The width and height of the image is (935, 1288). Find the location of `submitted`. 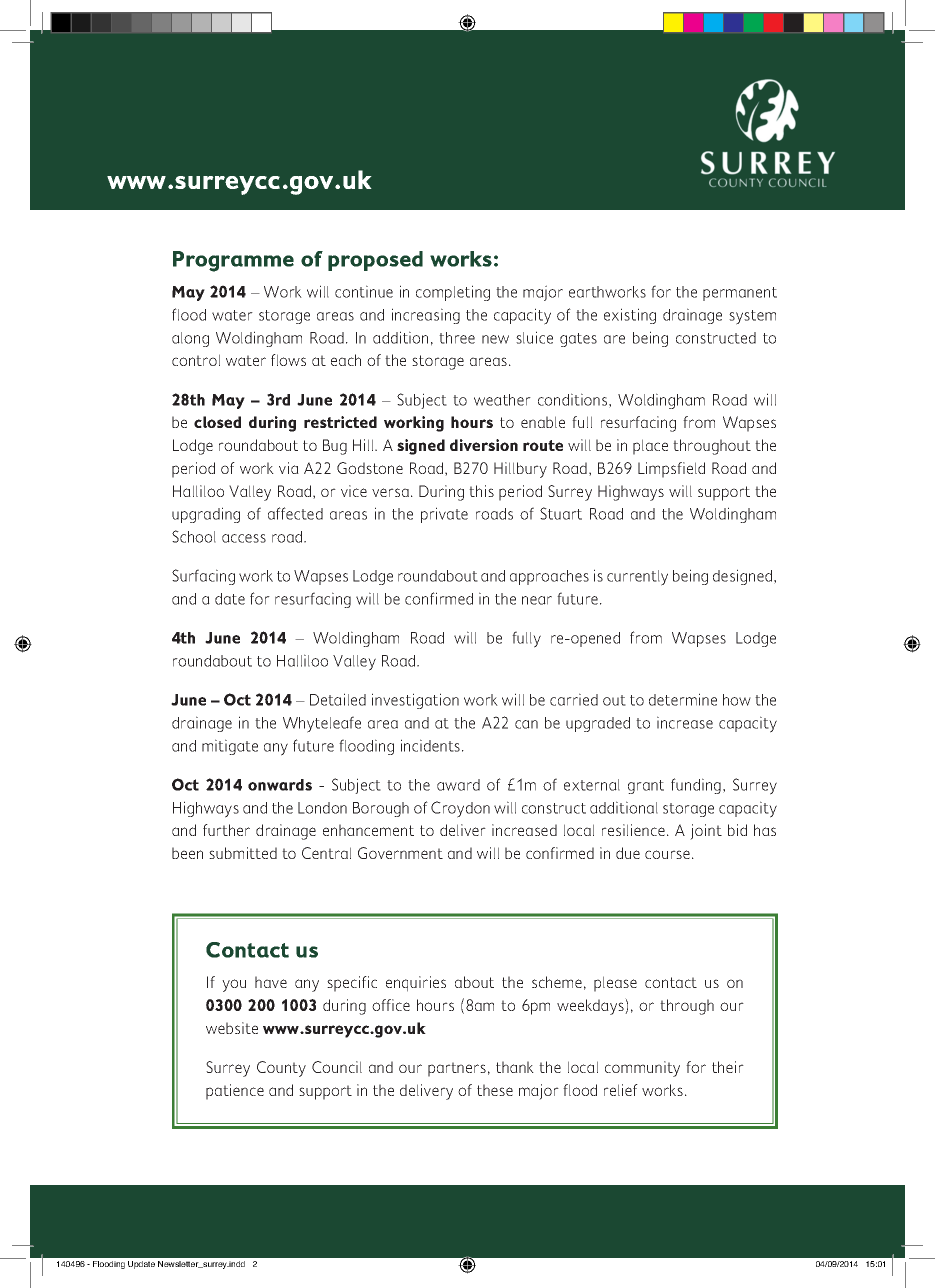

submitted is located at coordinates (243, 853).
